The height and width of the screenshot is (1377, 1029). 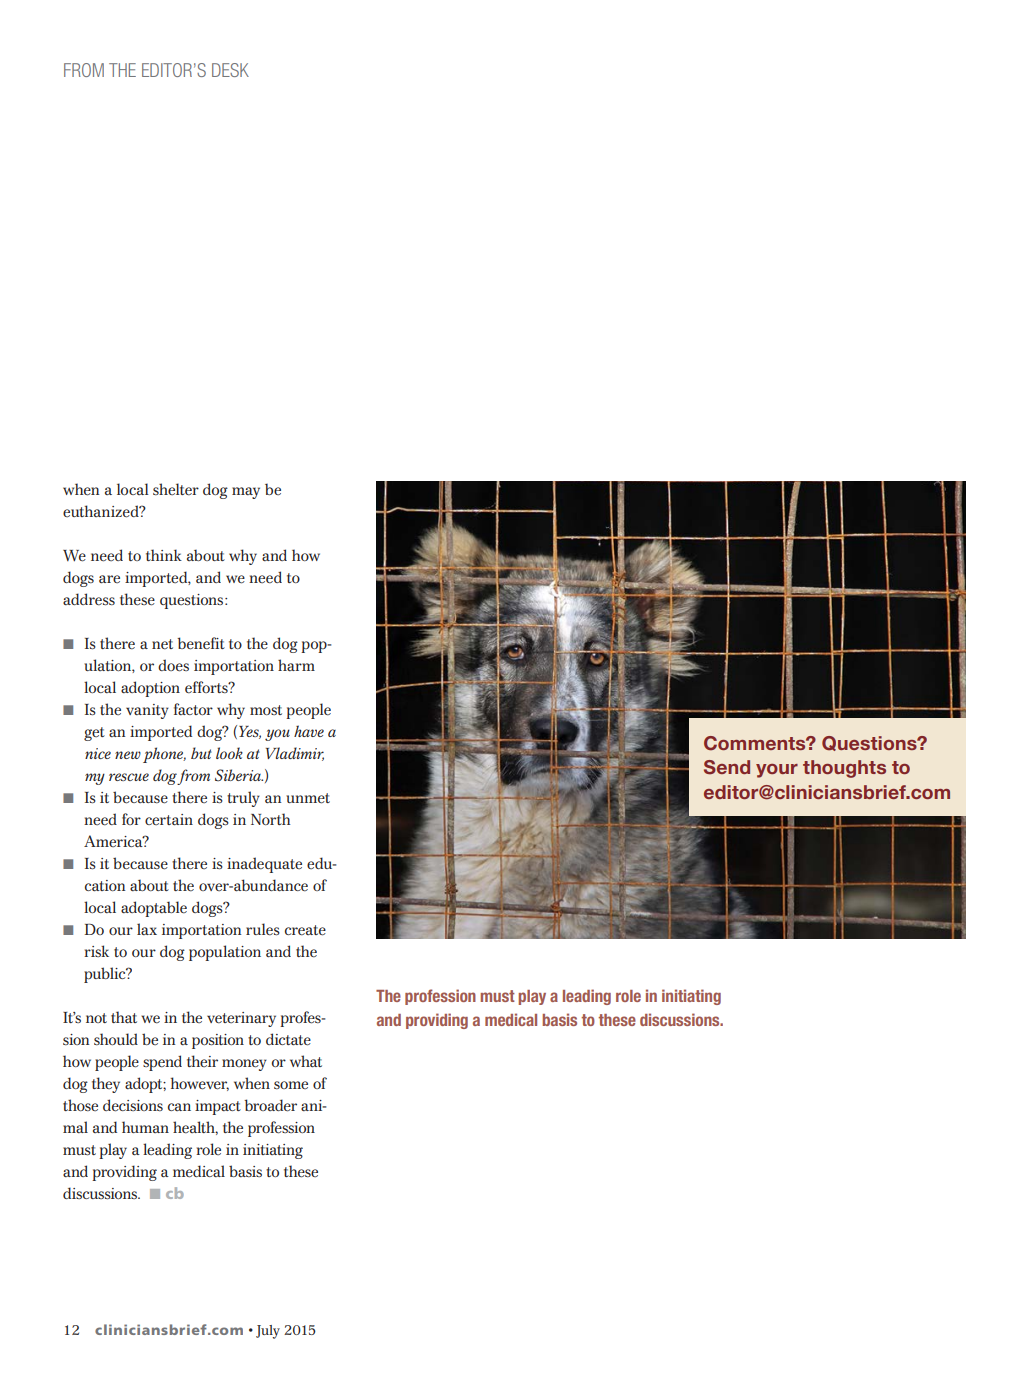 I want to click on DESK, so click(x=230, y=70).
